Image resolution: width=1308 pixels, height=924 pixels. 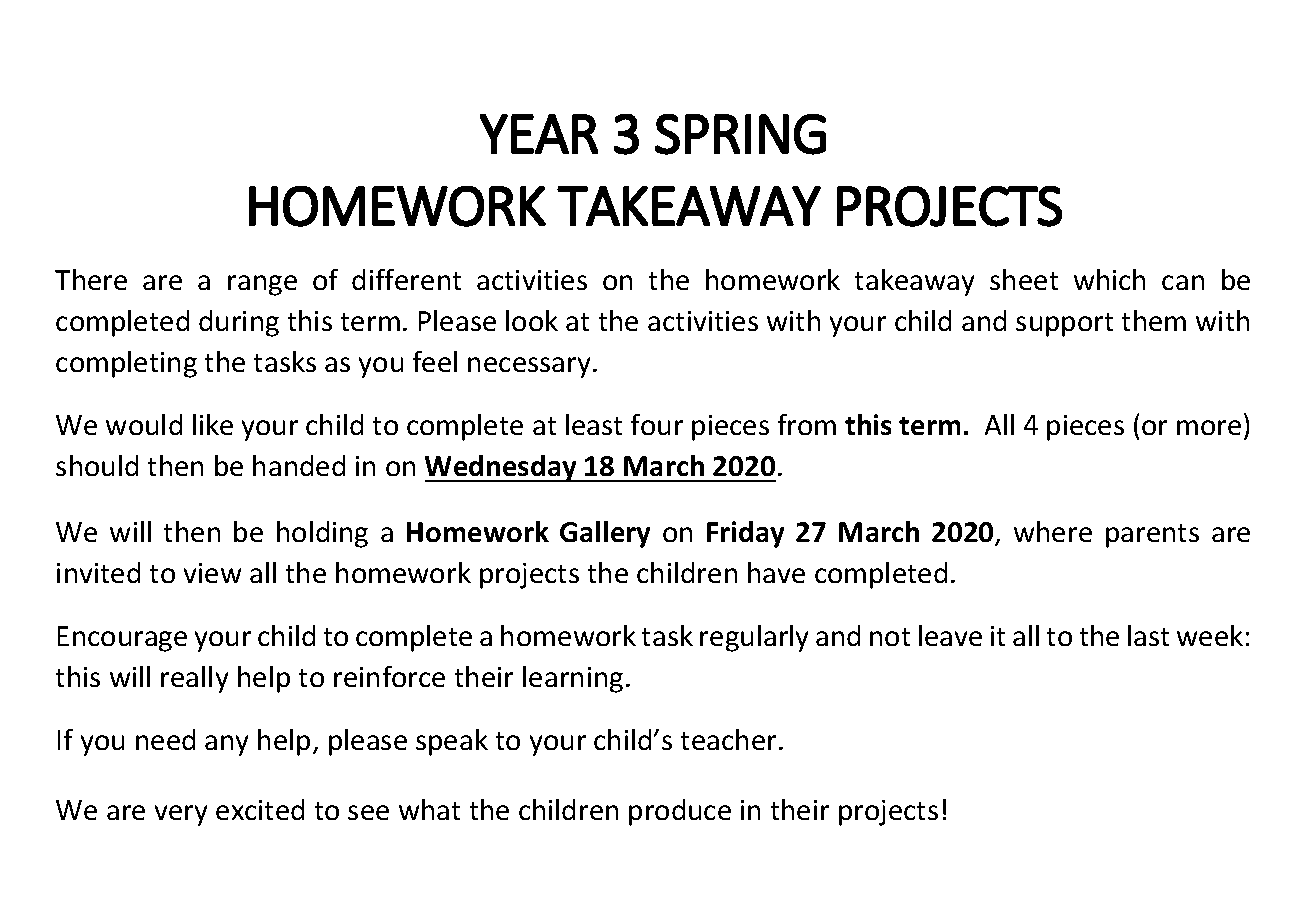 I want to click on Wednesday, so click(x=502, y=468).
